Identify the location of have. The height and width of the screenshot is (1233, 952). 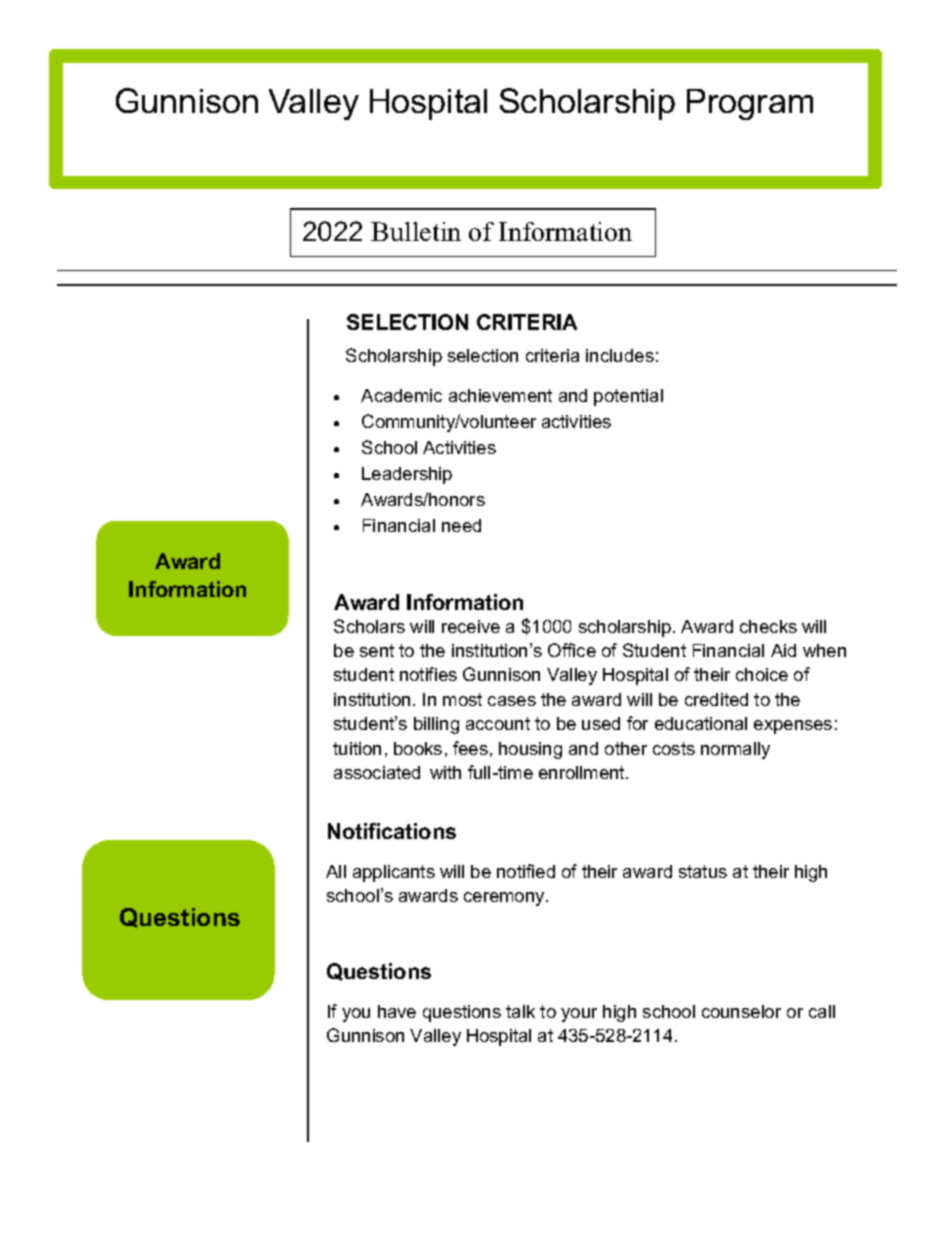
(397, 1011).
